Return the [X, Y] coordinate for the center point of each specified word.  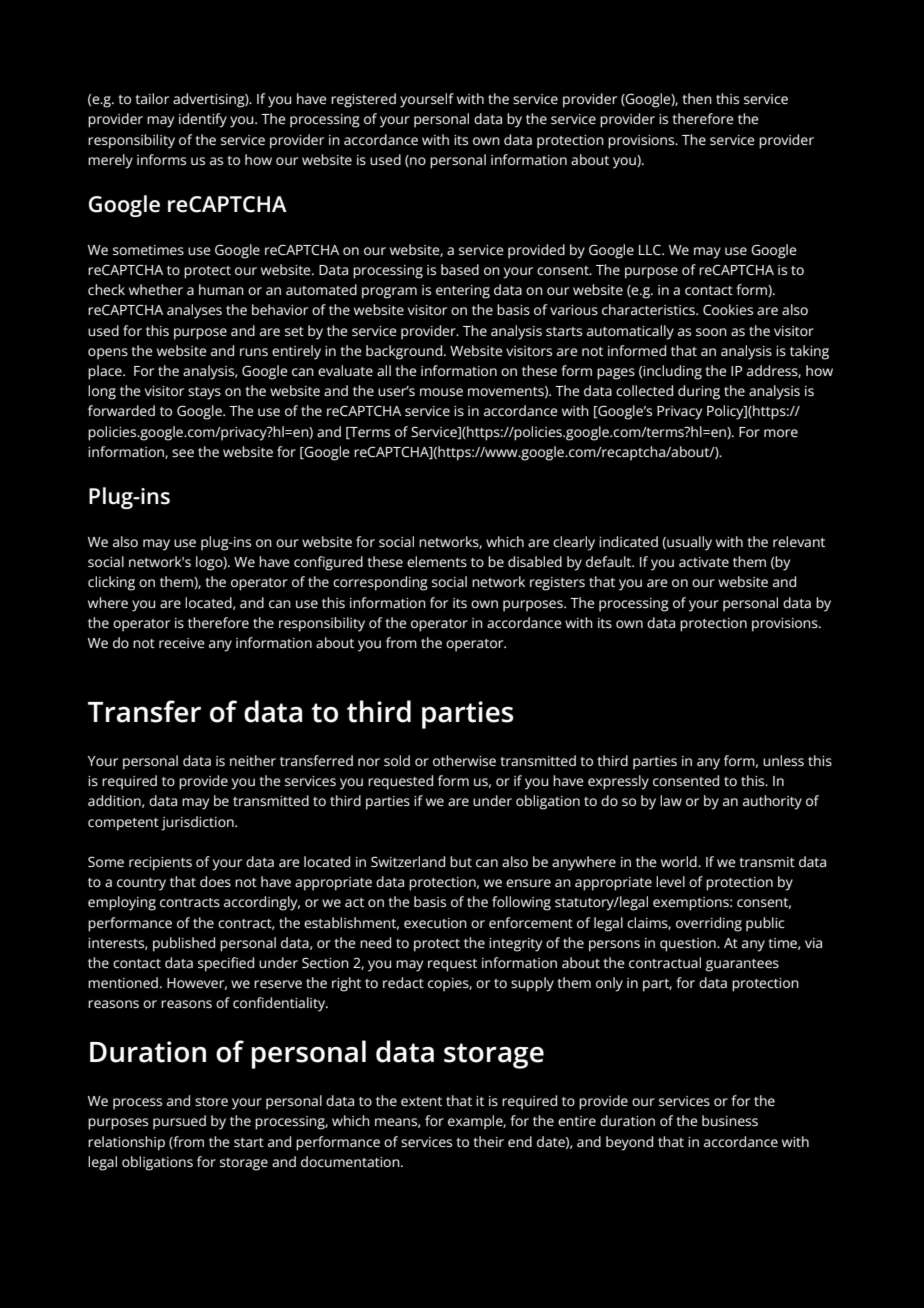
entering [463, 292]
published [184, 944]
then [697, 98]
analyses [194, 311]
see [183, 453]
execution [435, 923]
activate [704, 562]
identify [203, 120]
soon [711, 332]
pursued [179, 1122]
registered [363, 100]
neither [253, 760]
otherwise [464, 760]
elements [437, 561]
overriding [709, 924]
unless [783, 760]
